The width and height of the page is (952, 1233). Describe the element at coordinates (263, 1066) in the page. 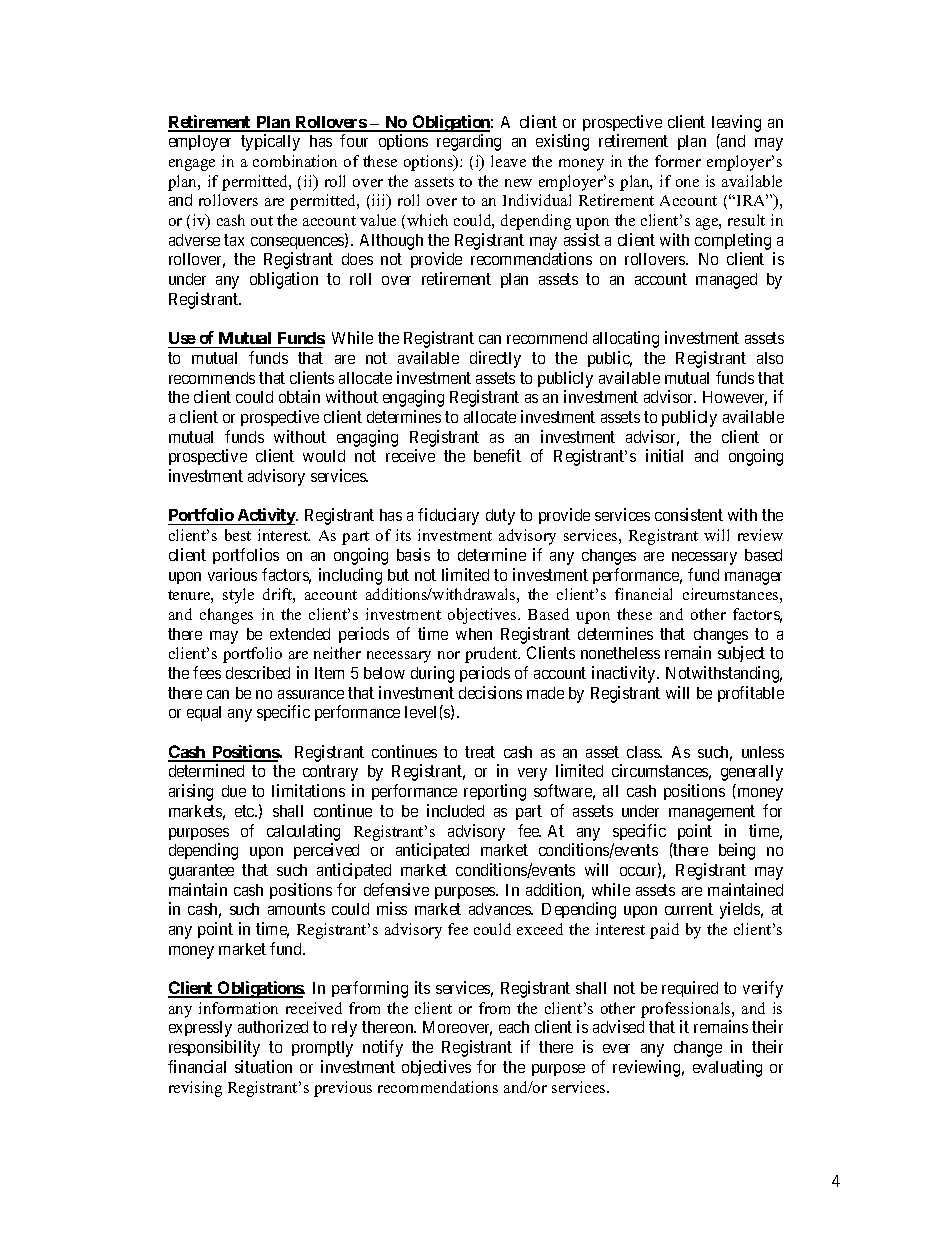

I see `situation` at that location.
